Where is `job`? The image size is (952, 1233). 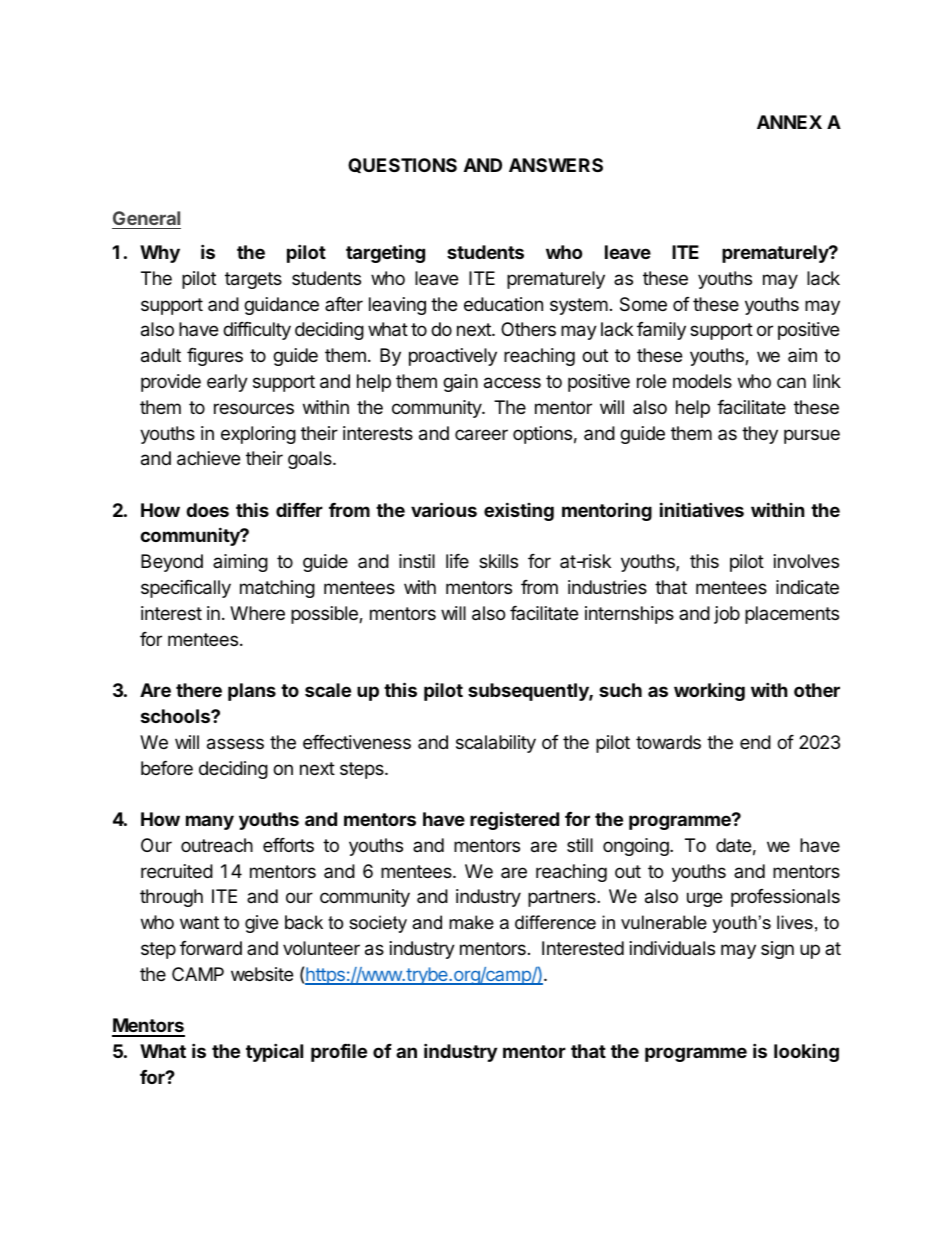
job is located at coordinates (727, 615).
